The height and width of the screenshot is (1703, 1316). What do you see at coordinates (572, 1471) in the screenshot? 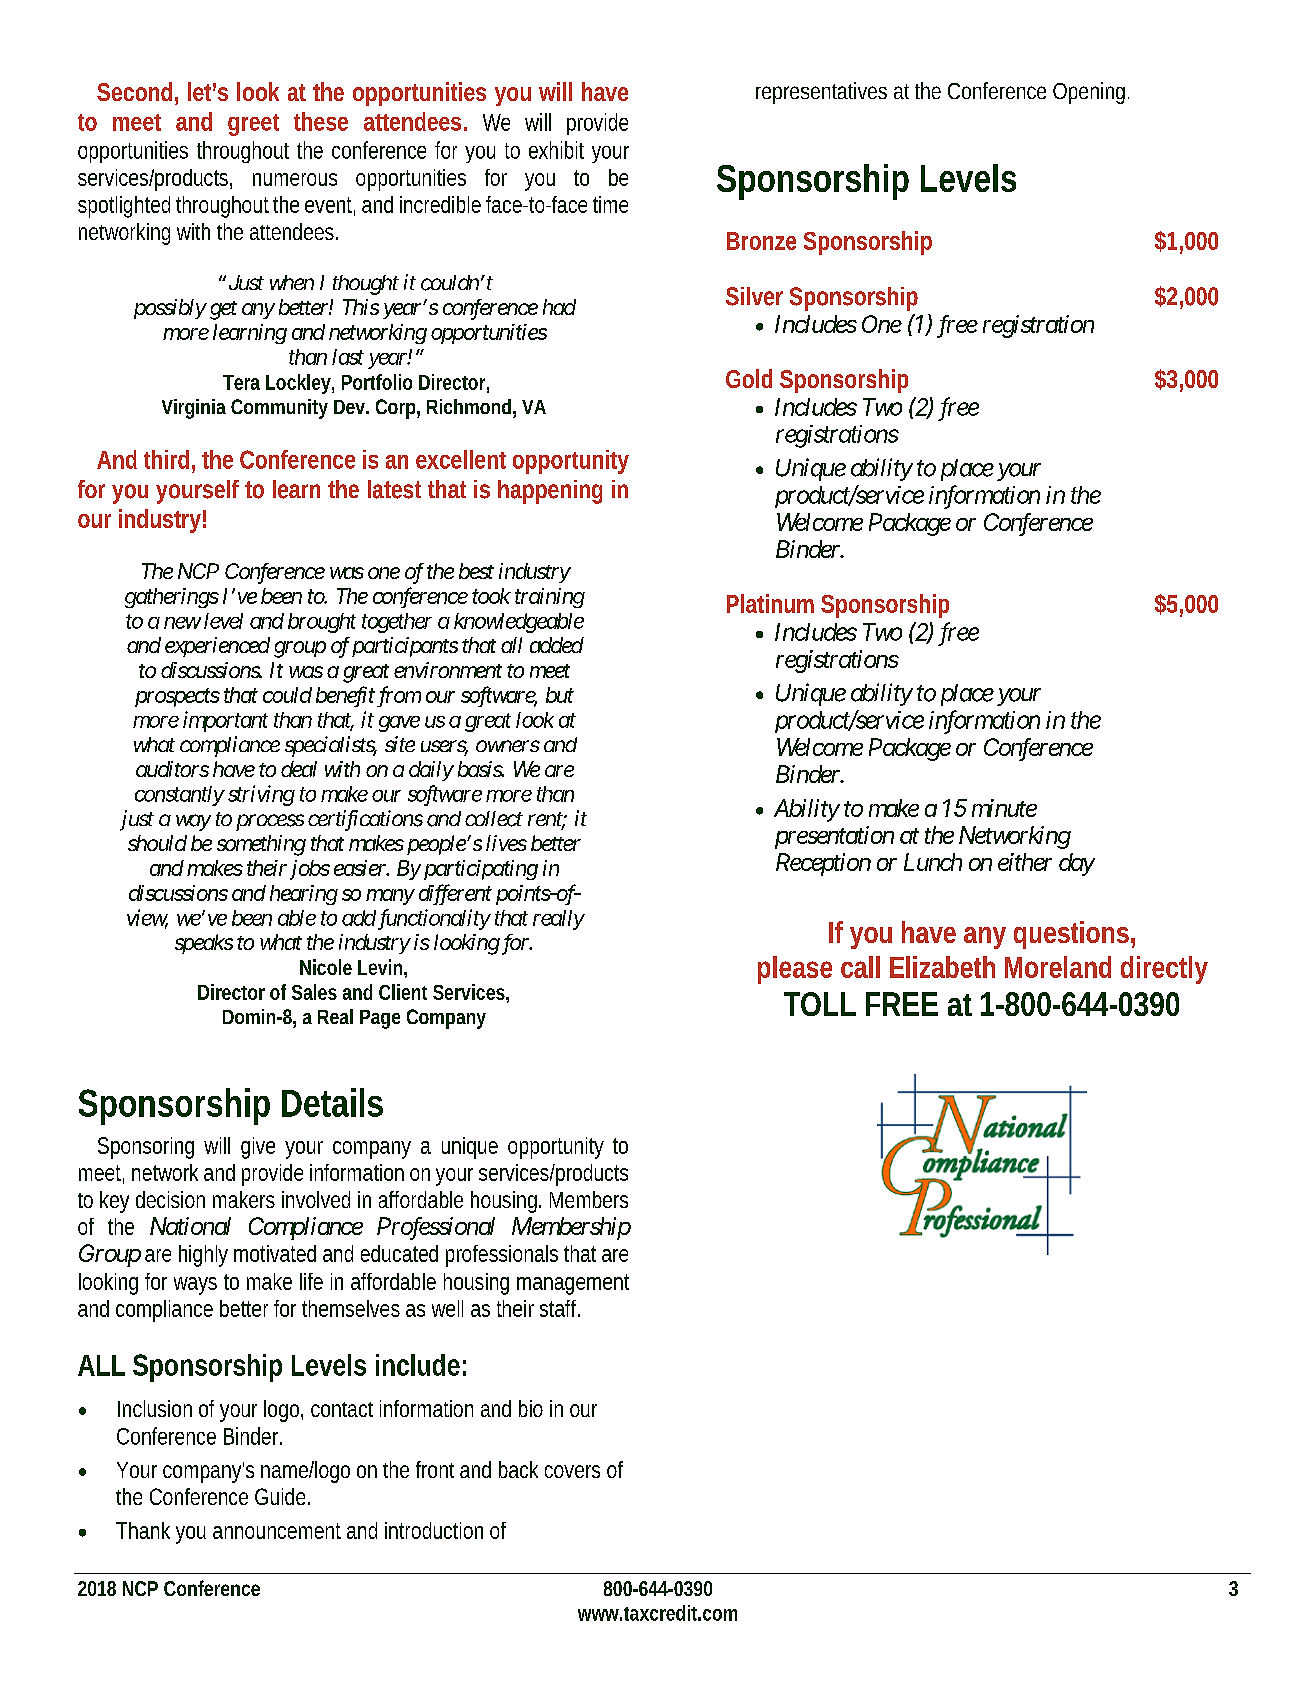
I see `covers` at bounding box center [572, 1471].
